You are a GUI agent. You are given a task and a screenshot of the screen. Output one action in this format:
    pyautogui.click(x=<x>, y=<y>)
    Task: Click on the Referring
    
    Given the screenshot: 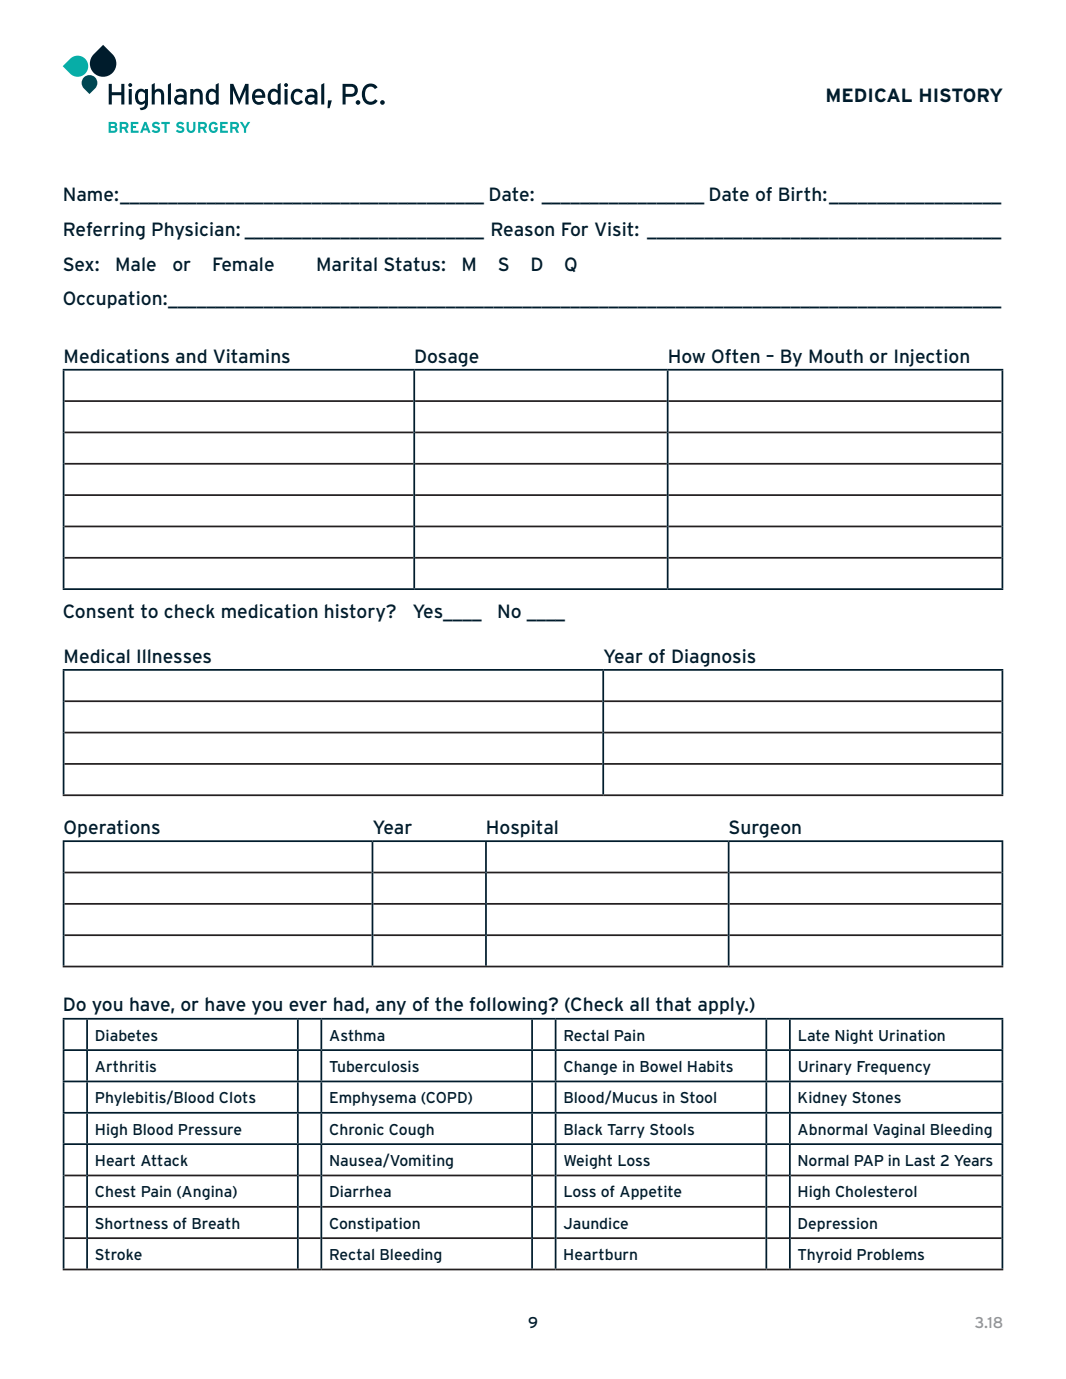 What is the action you would take?
    pyautogui.click(x=104, y=231)
